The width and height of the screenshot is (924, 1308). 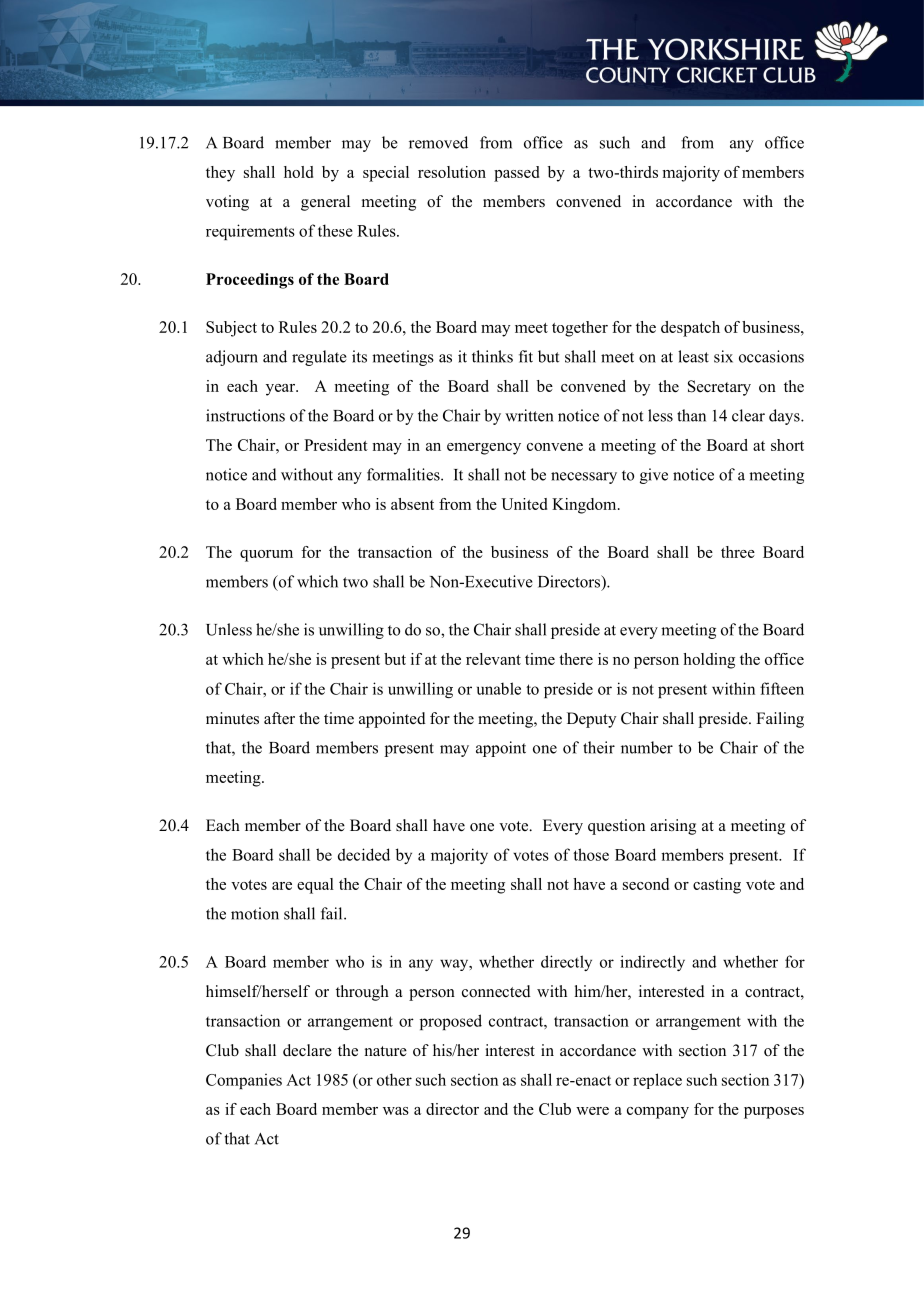 I want to click on replace, so click(x=657, y=1081).
